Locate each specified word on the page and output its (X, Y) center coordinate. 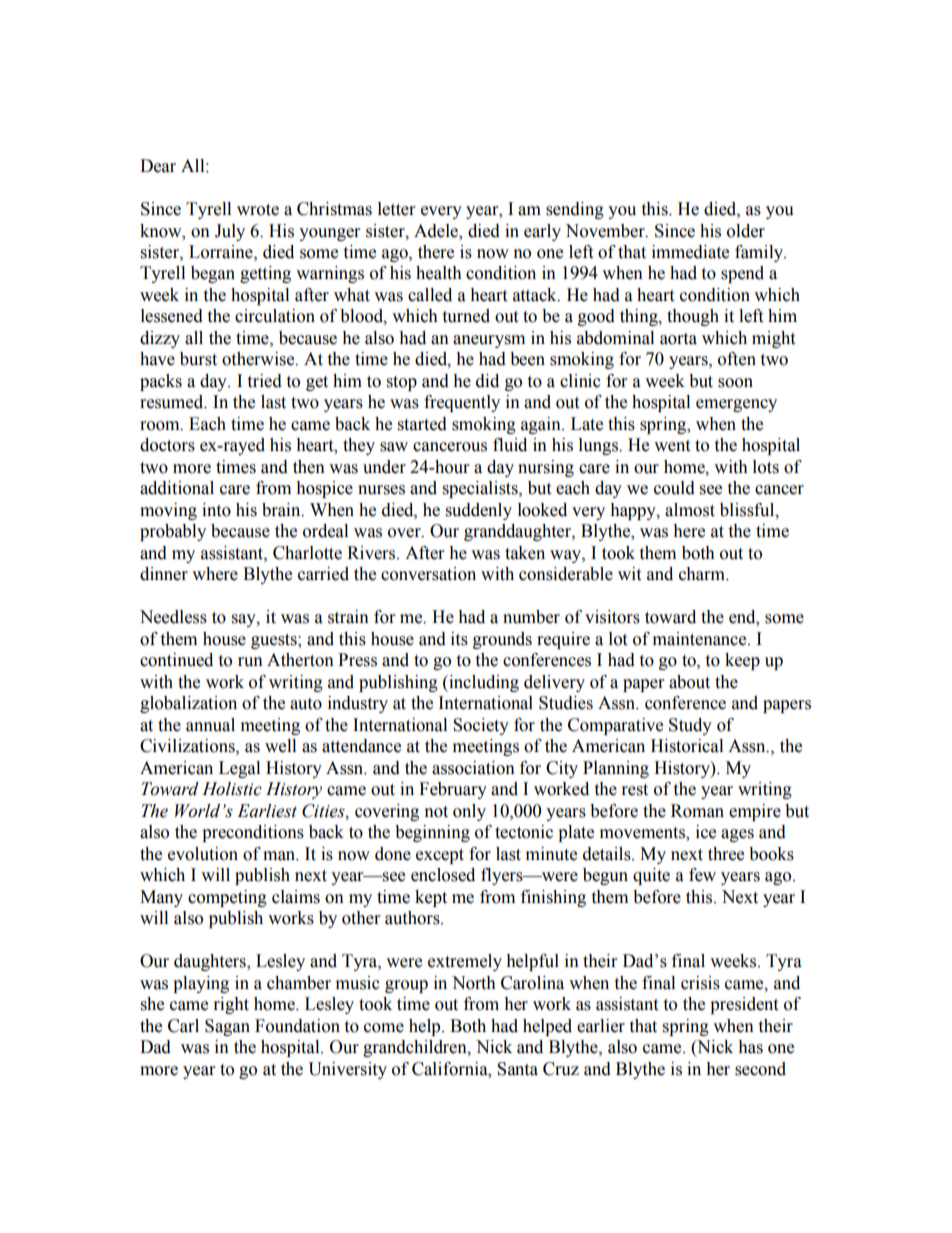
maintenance (701, 639)
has (750, 1047)
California (451, 1069)
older (746, 231)
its (459, 639)
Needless (173, 617)
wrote (258, 210)
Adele (437, 231)
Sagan (227, 1027)
